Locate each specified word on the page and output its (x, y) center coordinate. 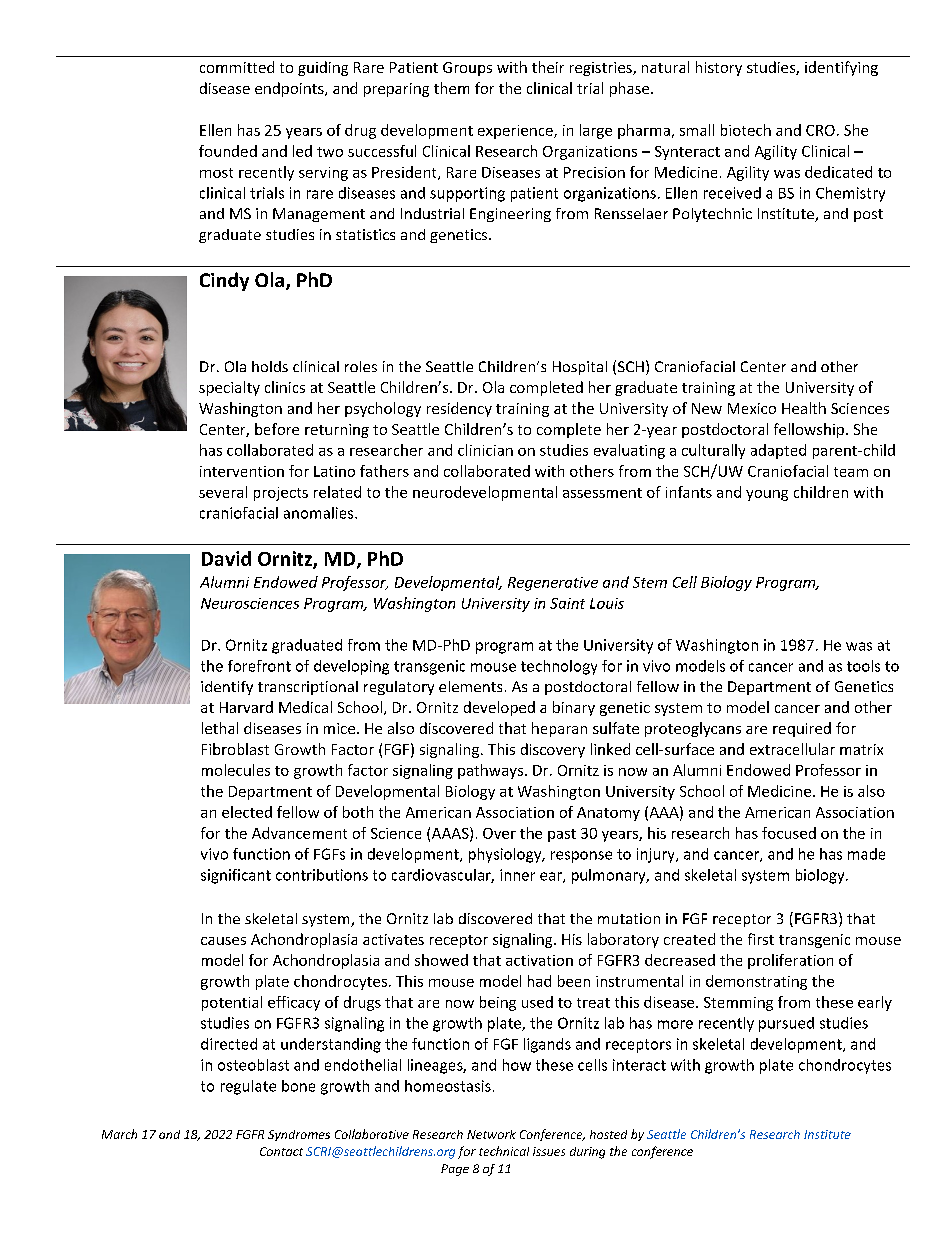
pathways (492, 771)
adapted (778, 451)
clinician (485, 450)
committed (237, 67)
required (802, 729)
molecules (236, 770)
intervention (242, 471)
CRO (820, 130)
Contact (281, 1151)
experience (516, 132)
